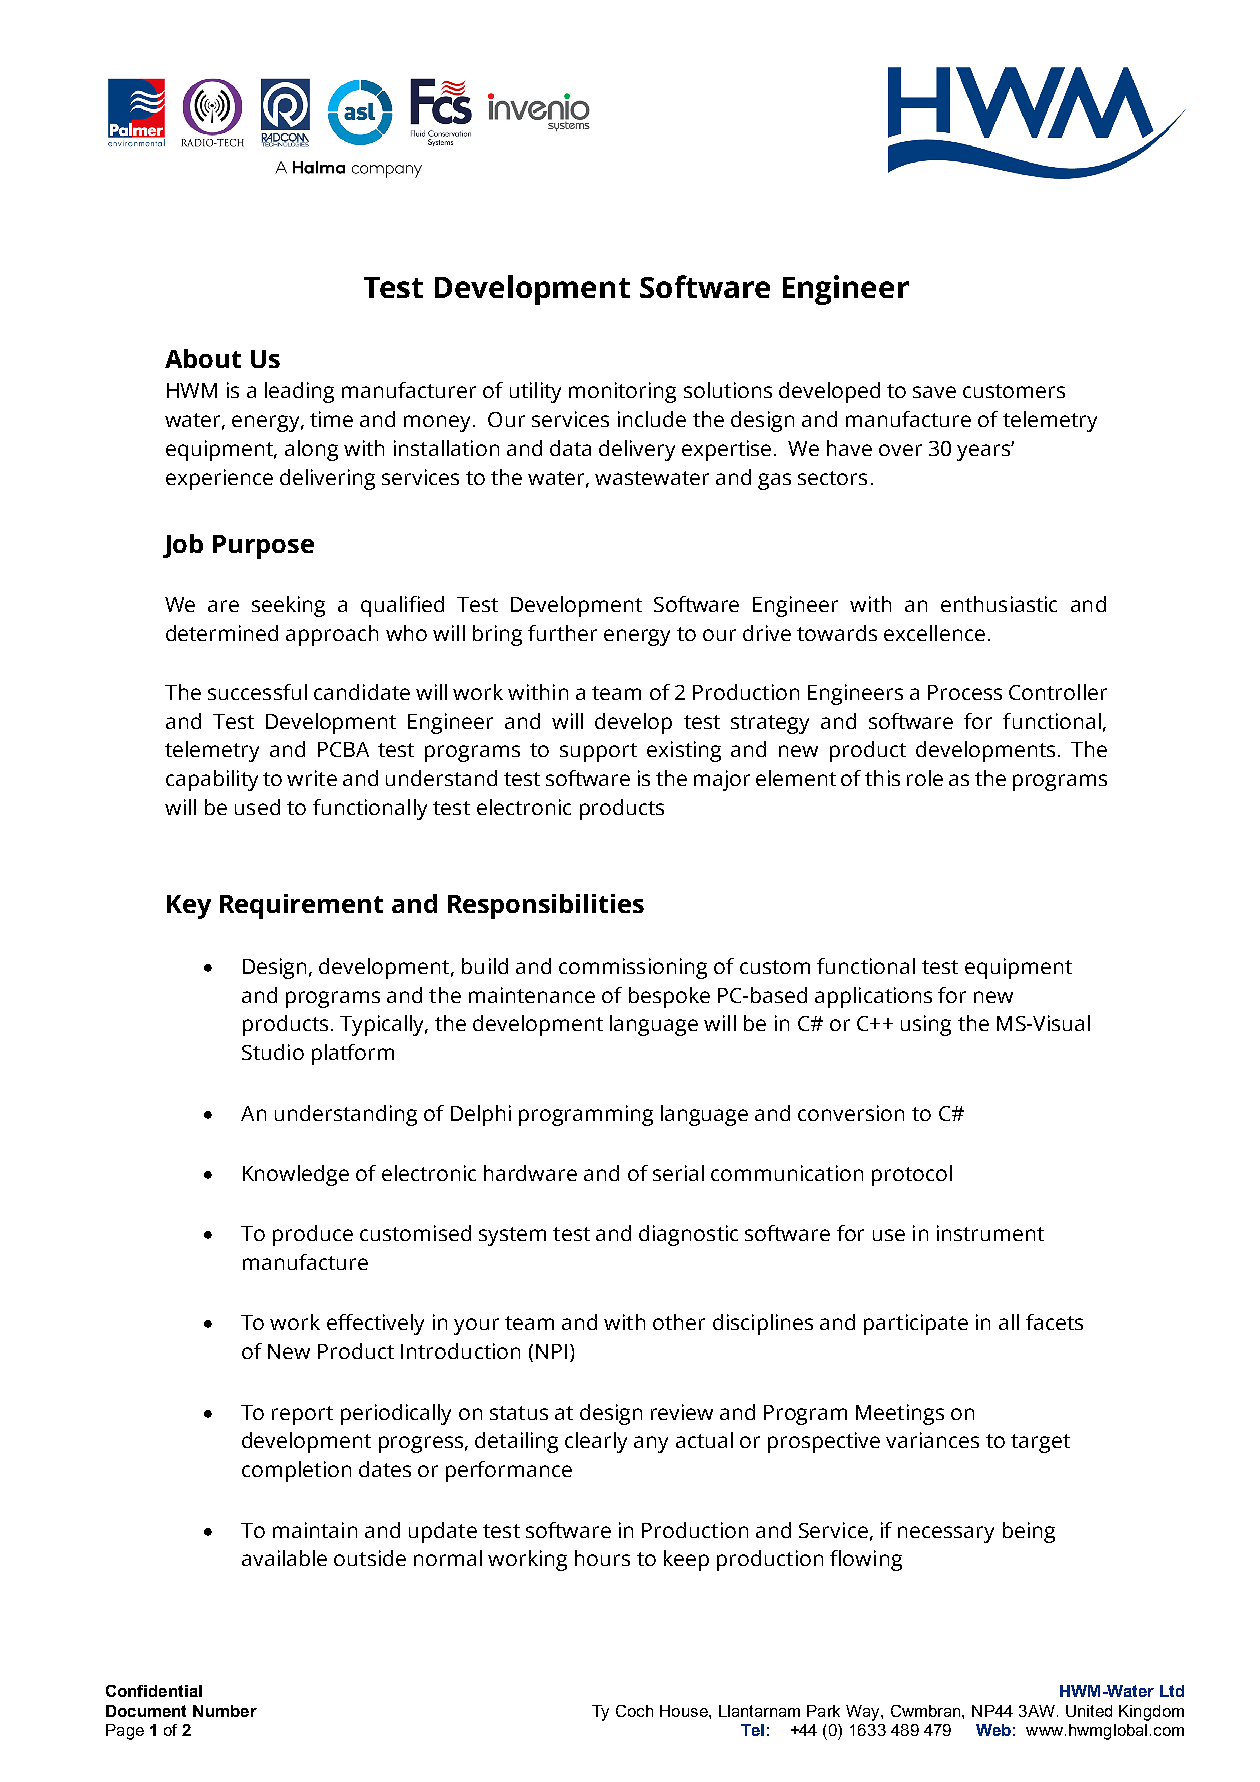  What do you see at coordinates (684, 751) in the screenshot?
I see `existing` at bounding box center [684, 751].
